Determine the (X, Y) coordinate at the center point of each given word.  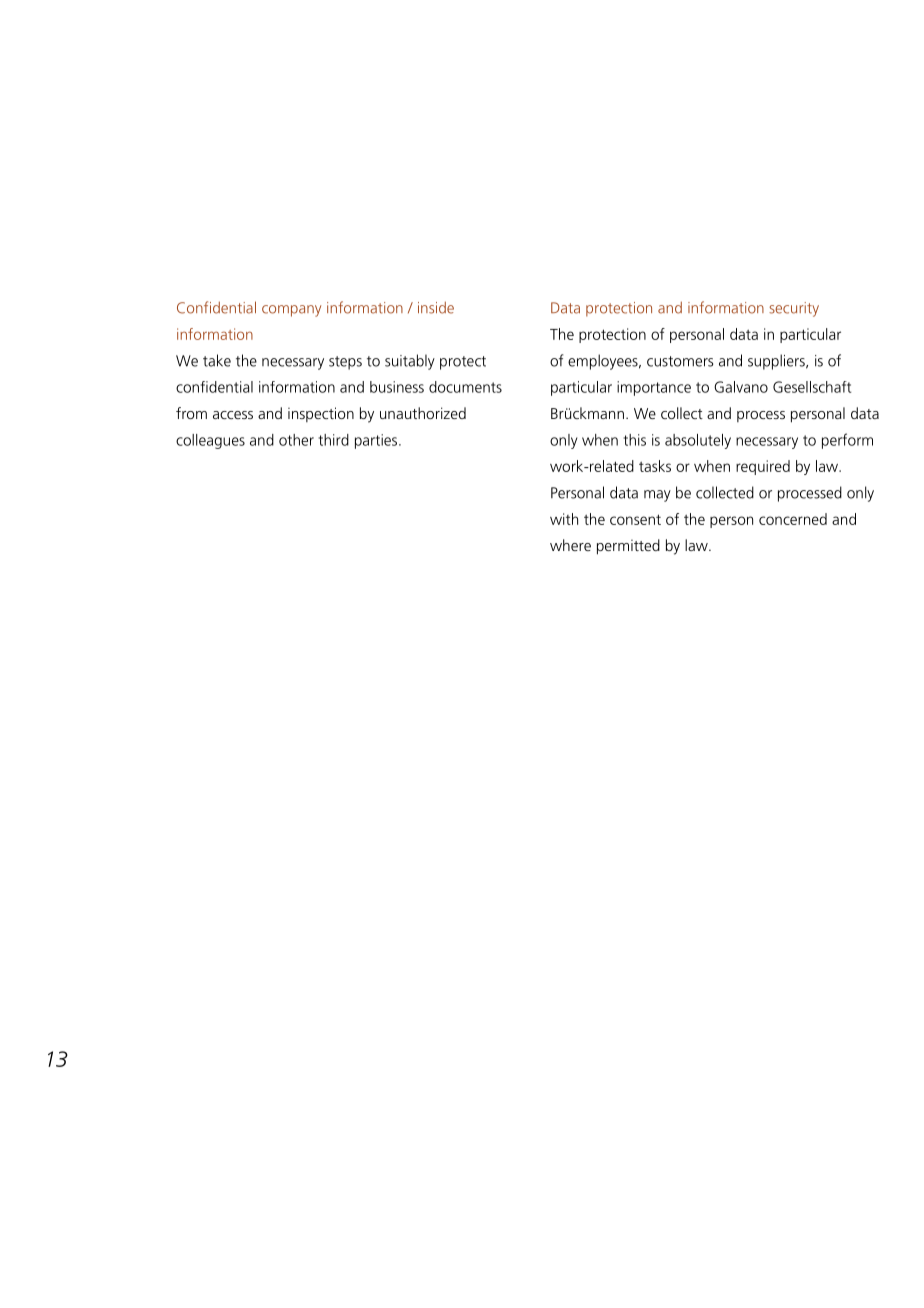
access (233, 415)
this (635, 440)
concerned (793, 519)
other (296, 440)
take (217, 360)
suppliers (777, 362)
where (570, 545)
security (794, 309)
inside (436, 307)
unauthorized (423, 413)
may (657, 496)
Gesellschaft (812, 387)
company (291, 311)
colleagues (210, 441)
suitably (410, 362)
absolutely (698, 441)
